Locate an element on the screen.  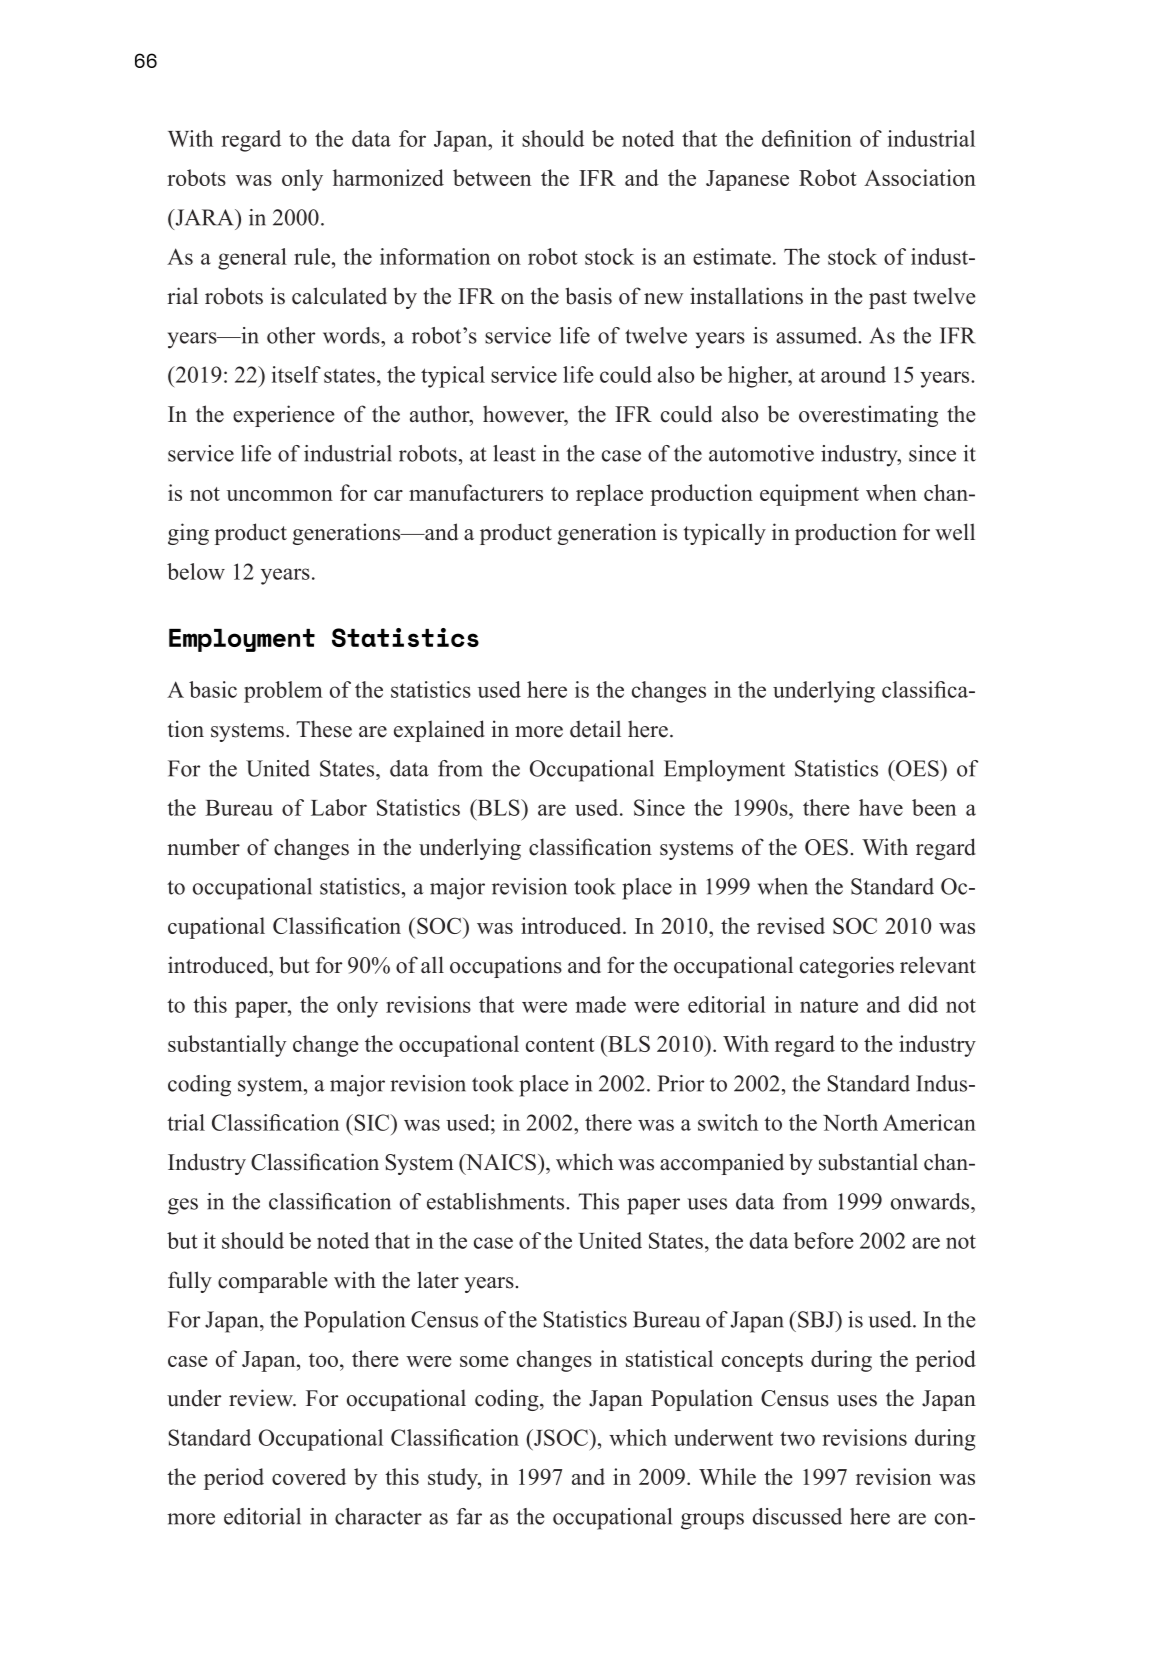
discussed is located at coordinates (797, 1516).
